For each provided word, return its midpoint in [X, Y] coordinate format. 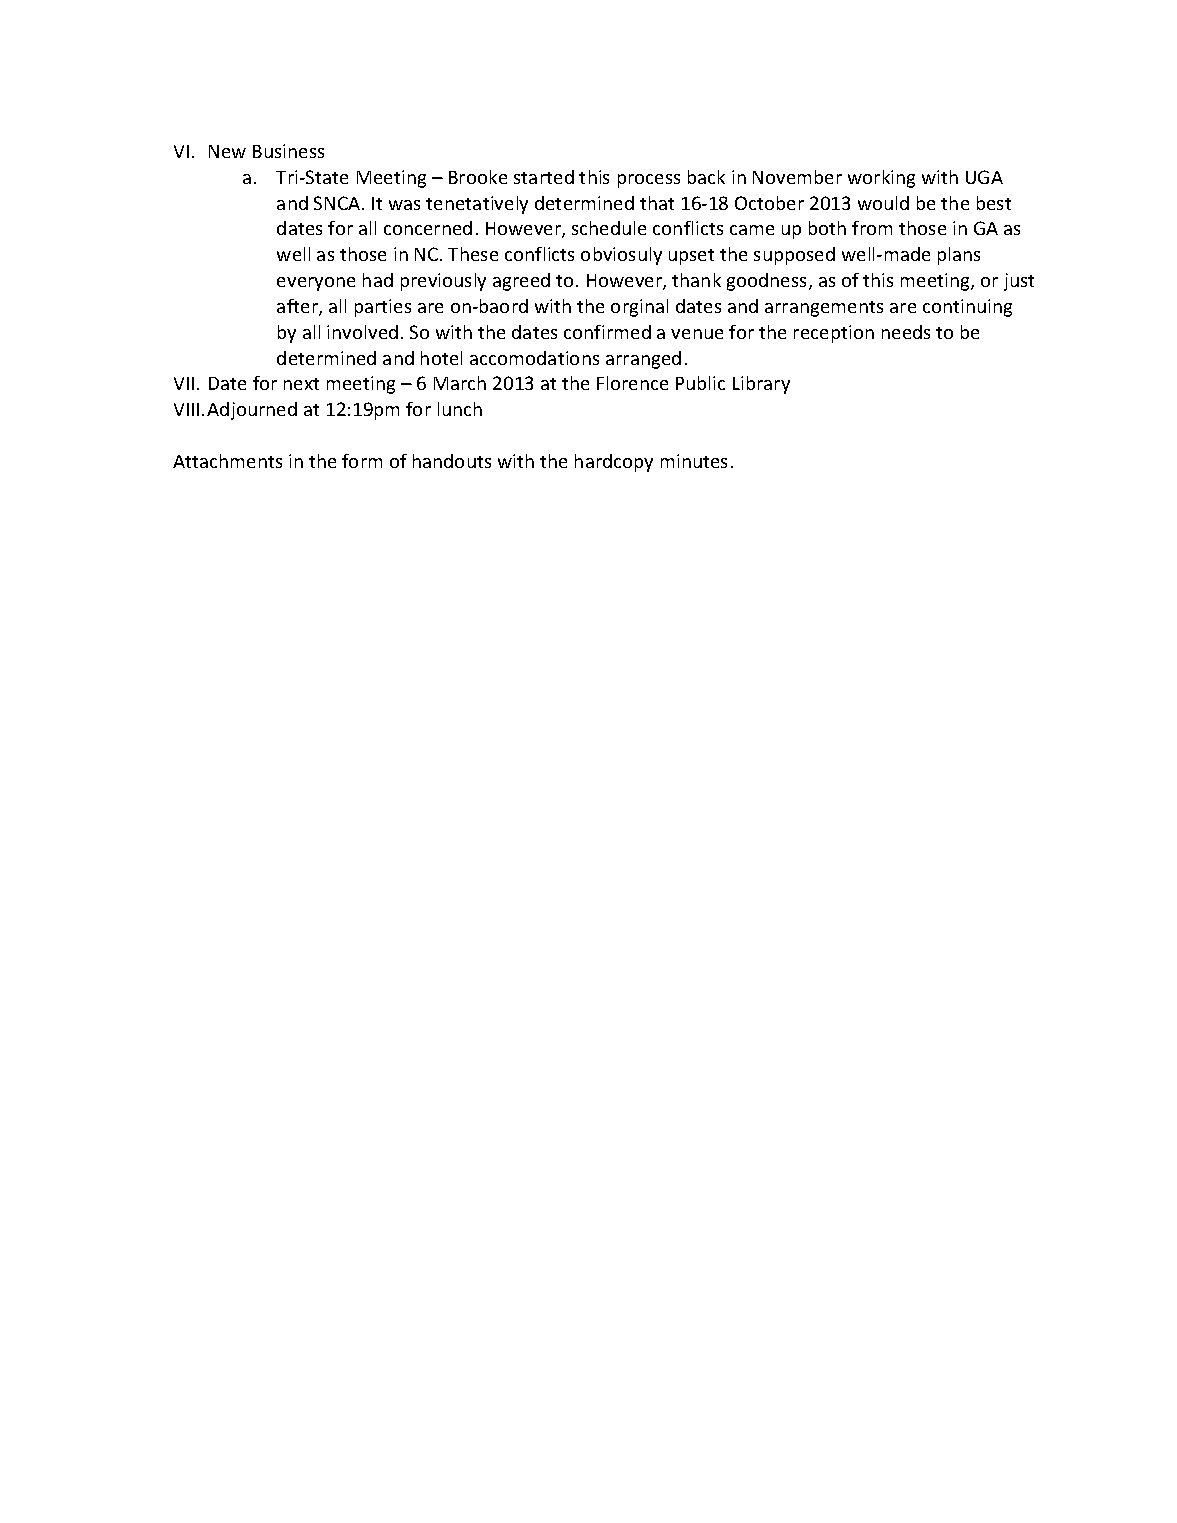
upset [691, 257]
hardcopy [614, 463]
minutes [694, 461]
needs [906, 332]
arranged [643, 360]
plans [959, 256]
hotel [441, 358]
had [378, 280]
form [362, 461]
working [881, 179]
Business [288, 151]
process [649, 181]
